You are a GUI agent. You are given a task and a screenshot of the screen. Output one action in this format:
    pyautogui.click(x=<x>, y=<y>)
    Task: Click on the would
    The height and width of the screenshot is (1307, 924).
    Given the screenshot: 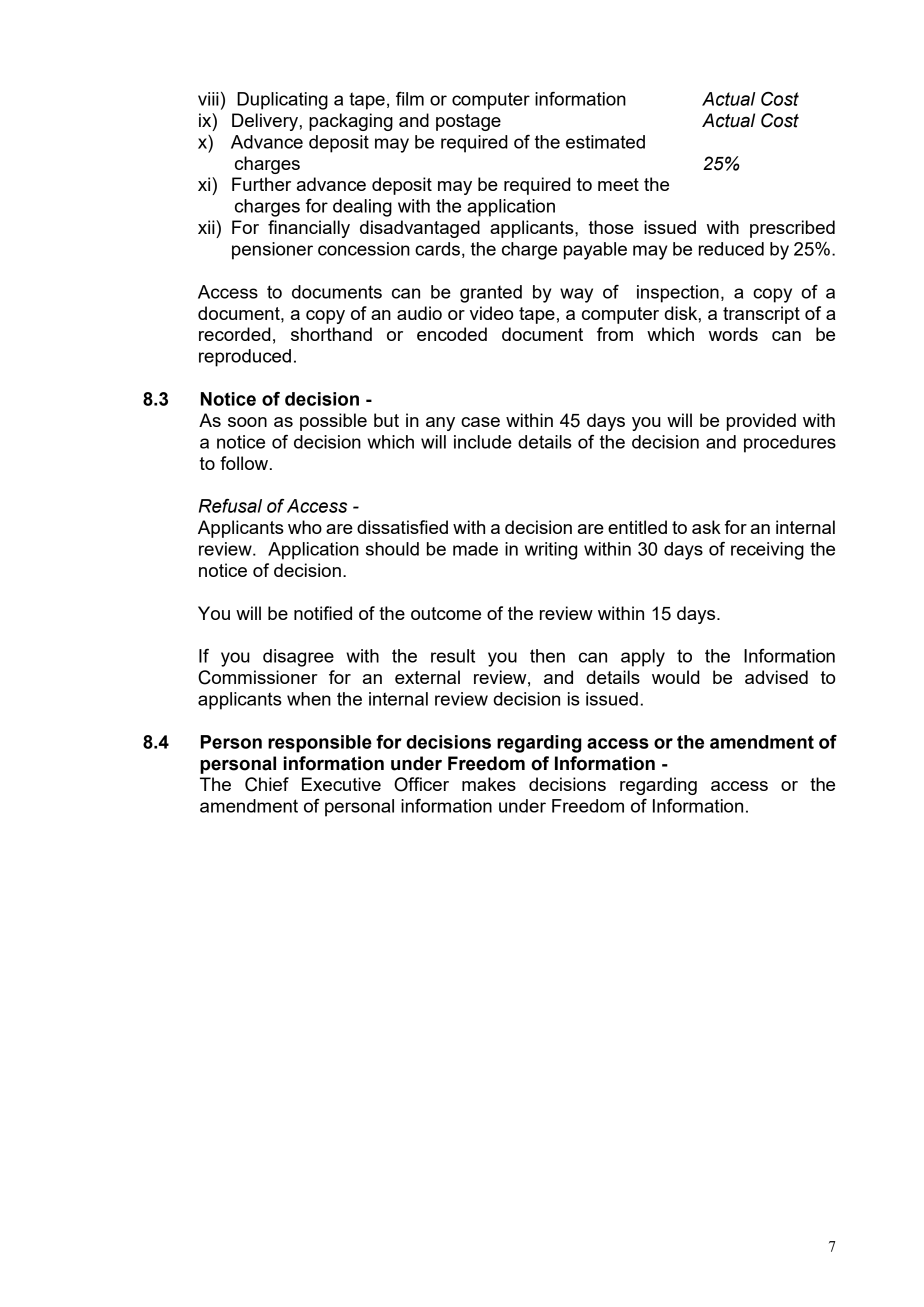 What is the action you would take?
    pyautogui.click(x=676, y=677)
